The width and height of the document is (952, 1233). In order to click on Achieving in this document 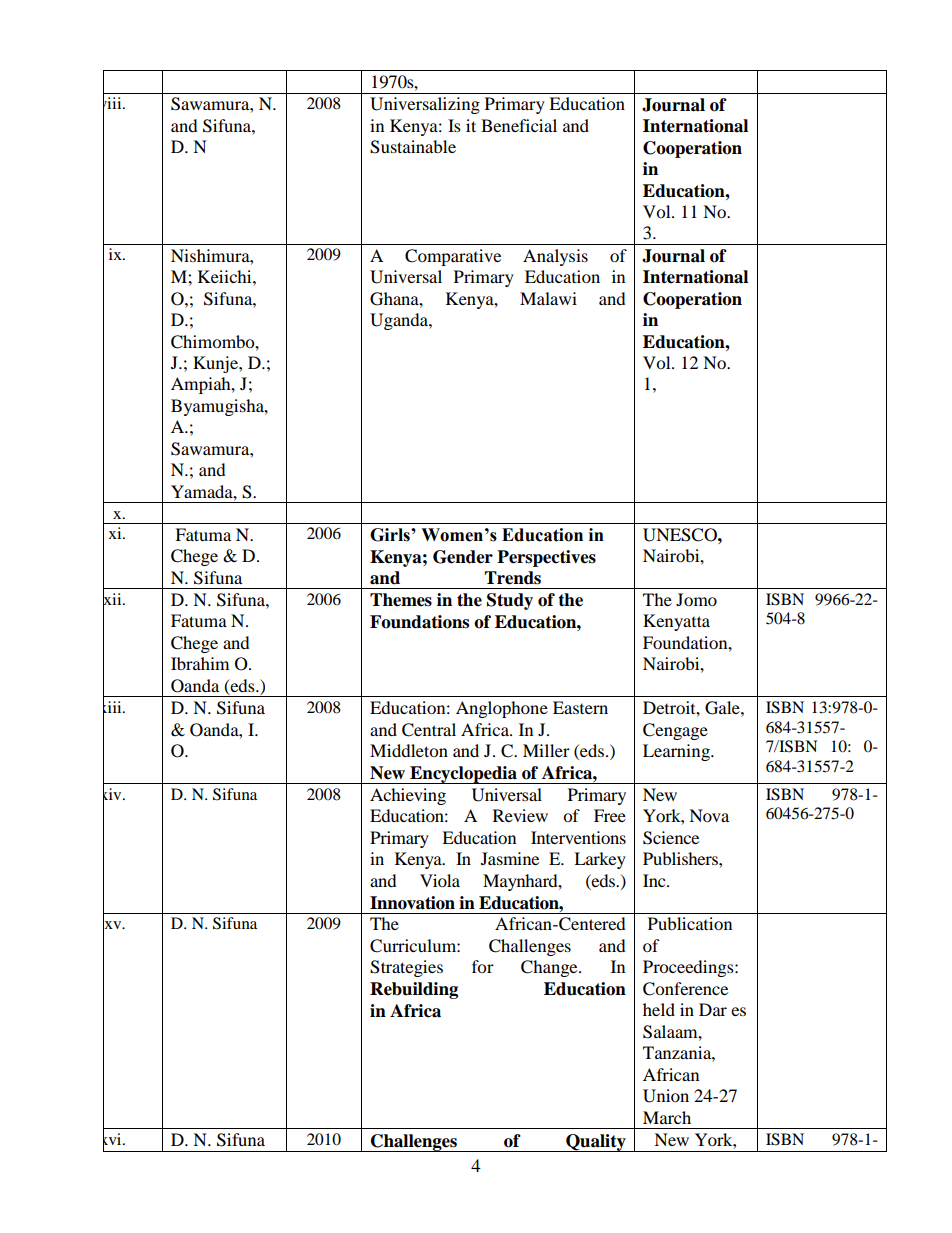, I will do `click(408, 796)`.
